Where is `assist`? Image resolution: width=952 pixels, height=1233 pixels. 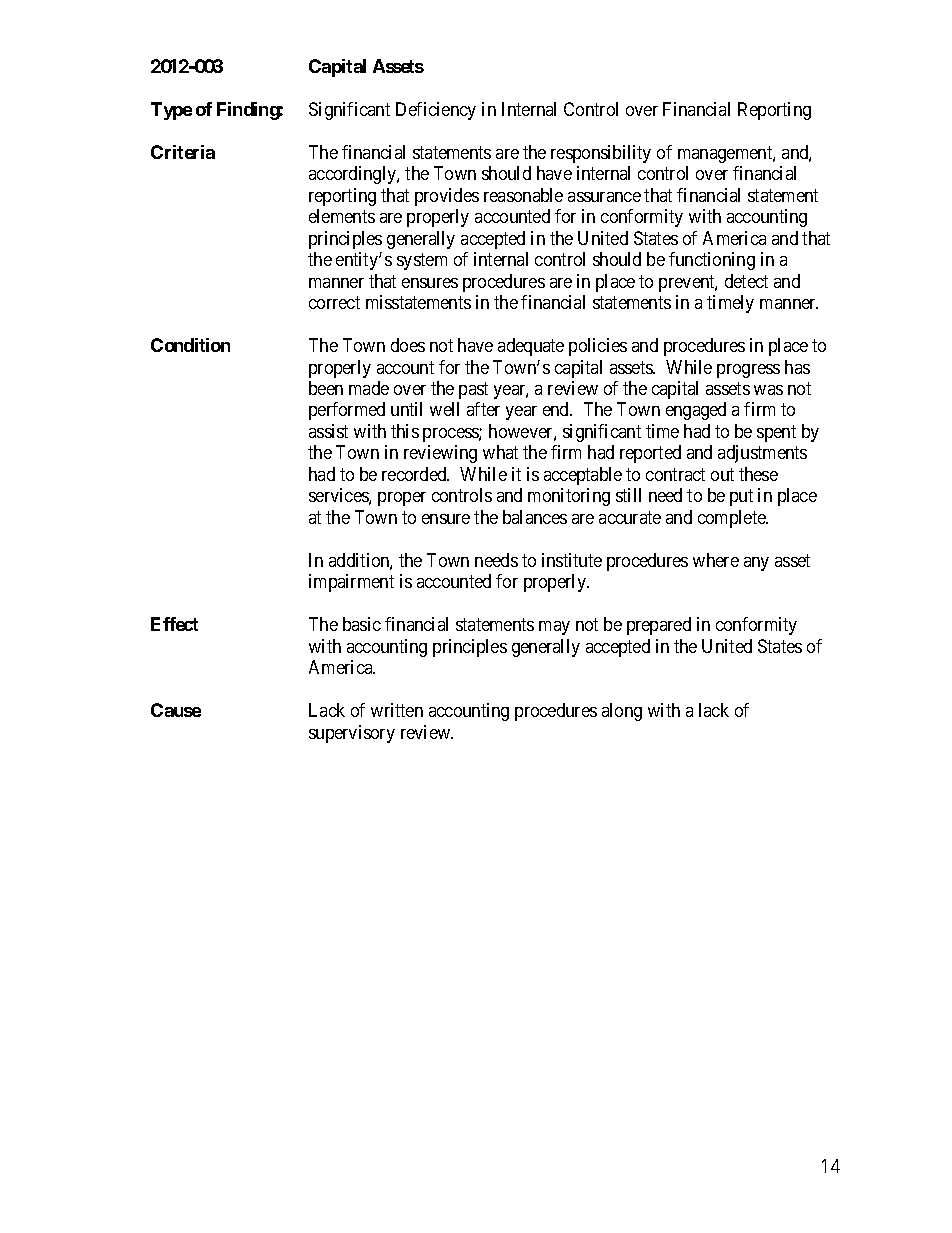
assist is located at coordinates (328, 431).
